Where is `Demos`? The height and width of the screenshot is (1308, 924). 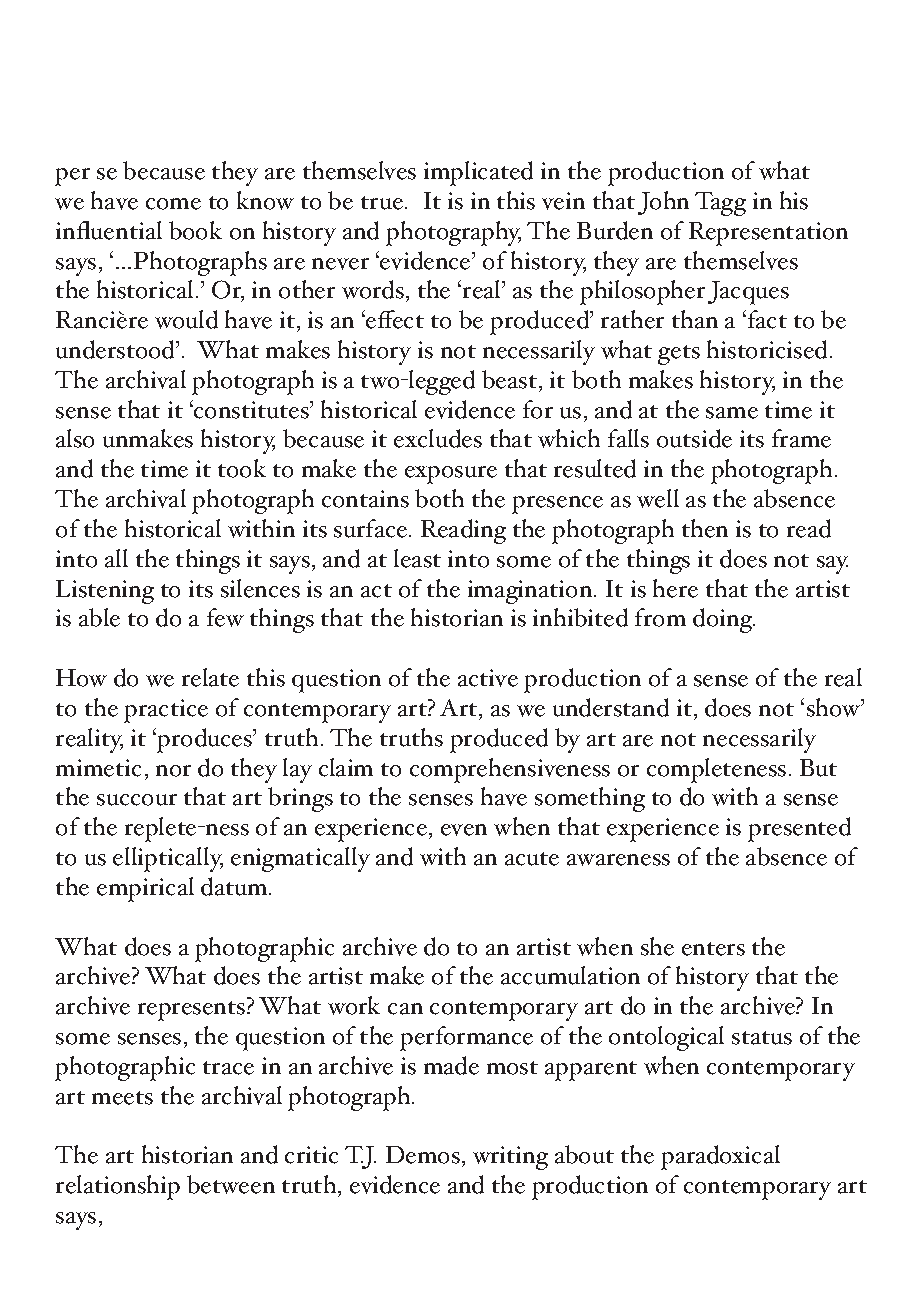 Demos is located at coordinates (423, 1155).
